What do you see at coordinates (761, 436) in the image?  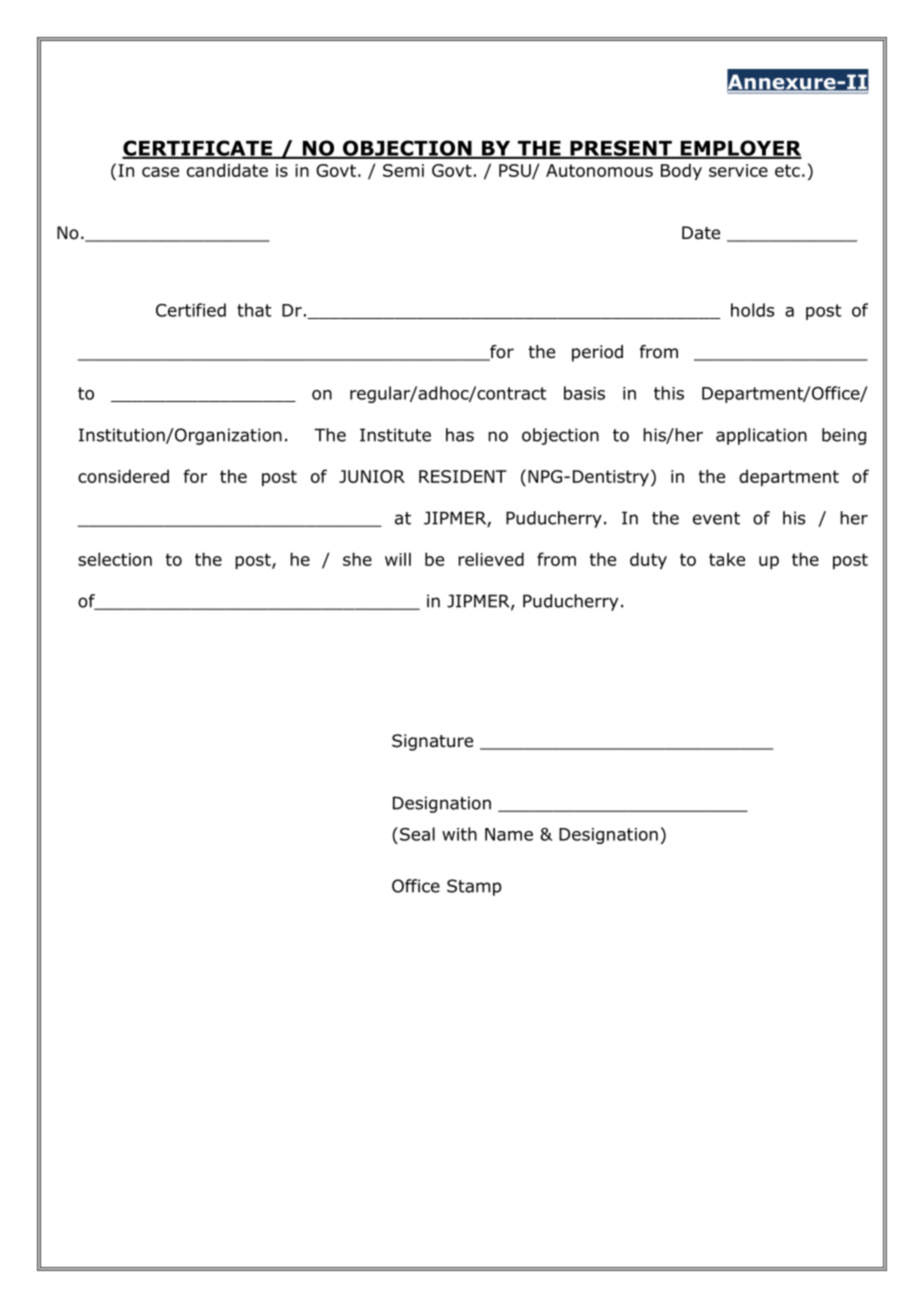 I see `application` at bounding box center [761, 436].
